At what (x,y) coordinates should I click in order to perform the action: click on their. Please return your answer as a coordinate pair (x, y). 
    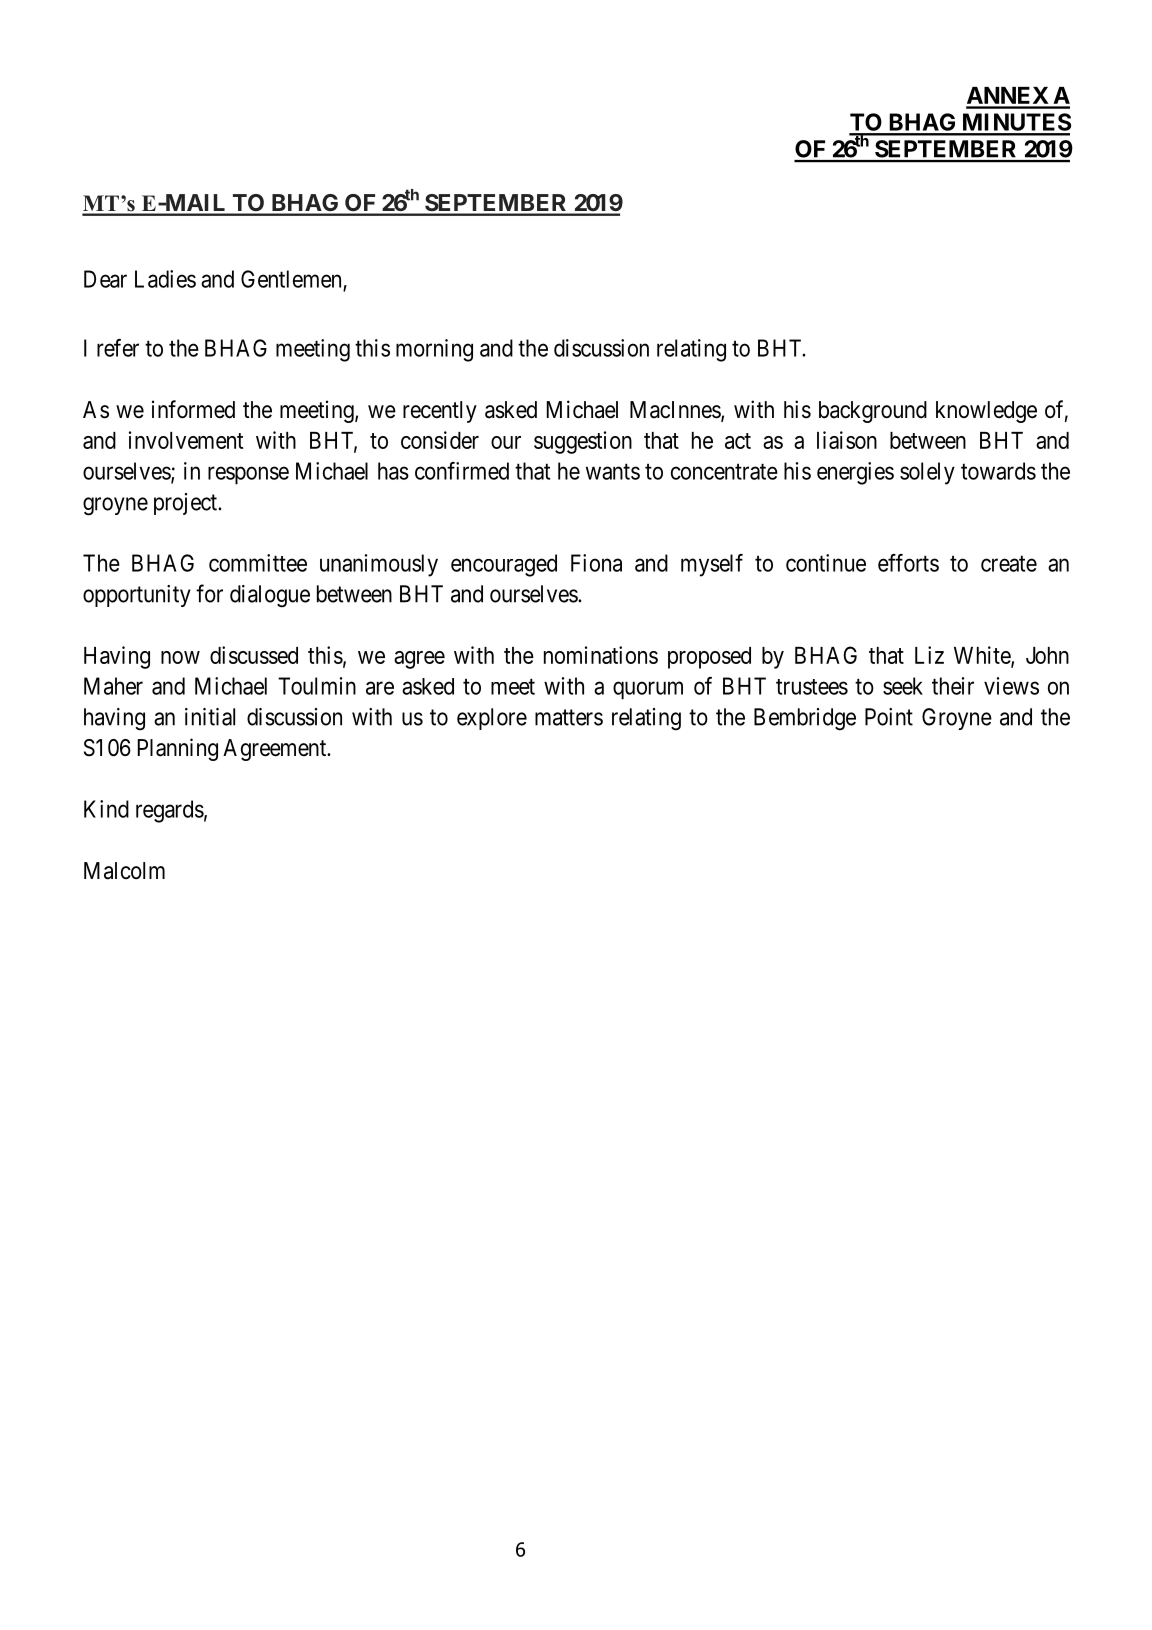
    Looking at the image, I should click on (953, 686).
